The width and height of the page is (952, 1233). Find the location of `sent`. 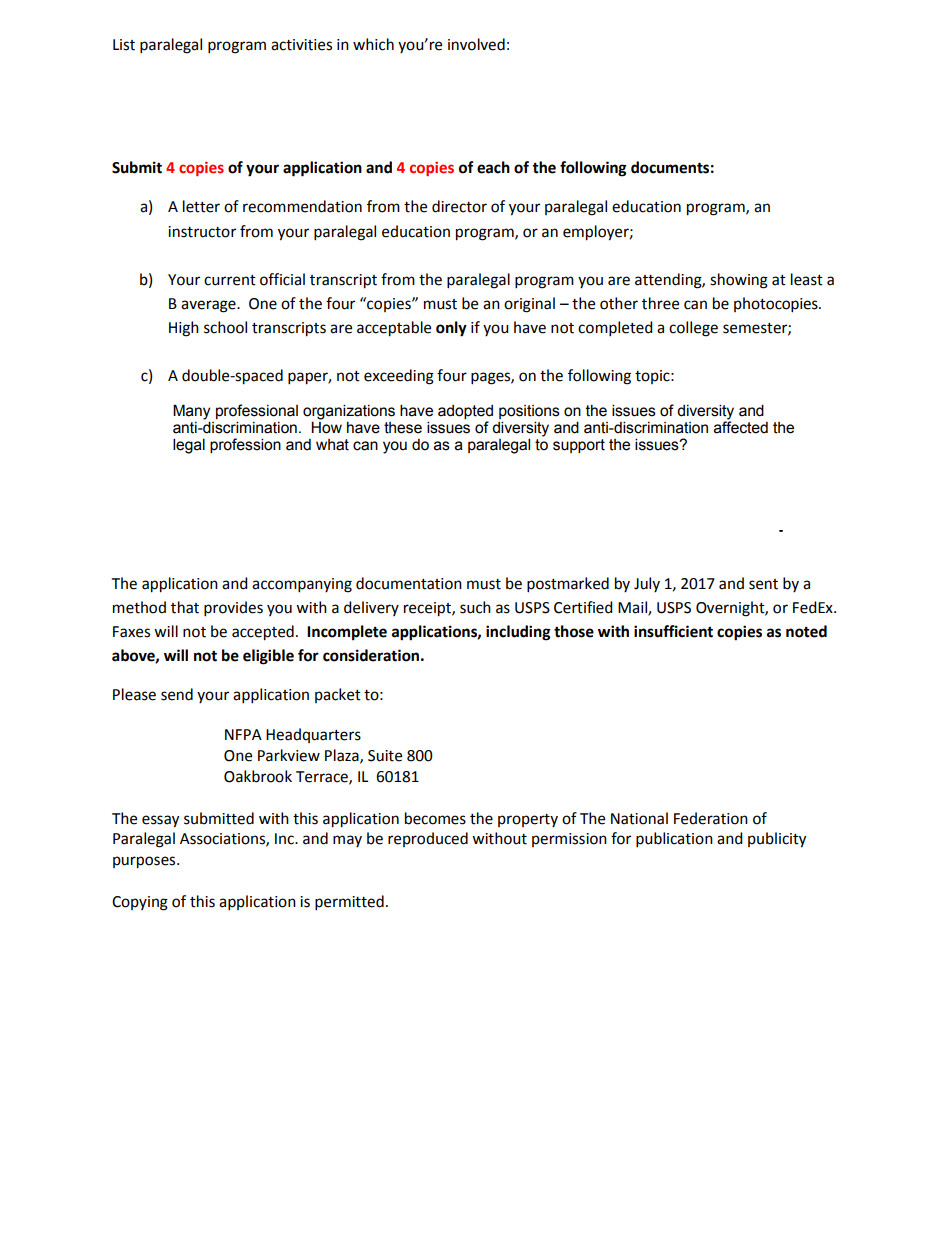

sent is located at coordinates (763, 584).
